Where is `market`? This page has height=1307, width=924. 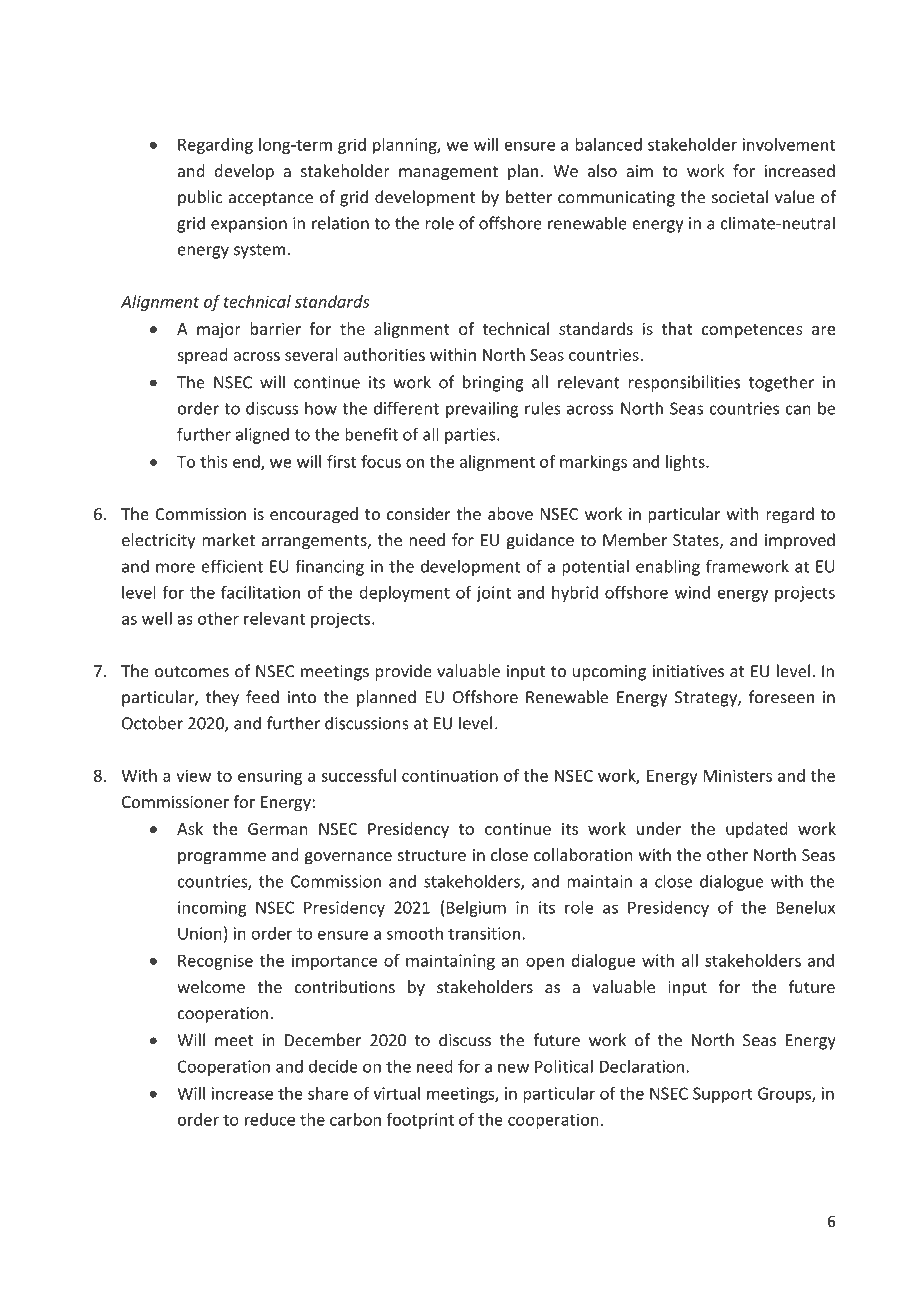 market is located at coordinates (228, 539).
